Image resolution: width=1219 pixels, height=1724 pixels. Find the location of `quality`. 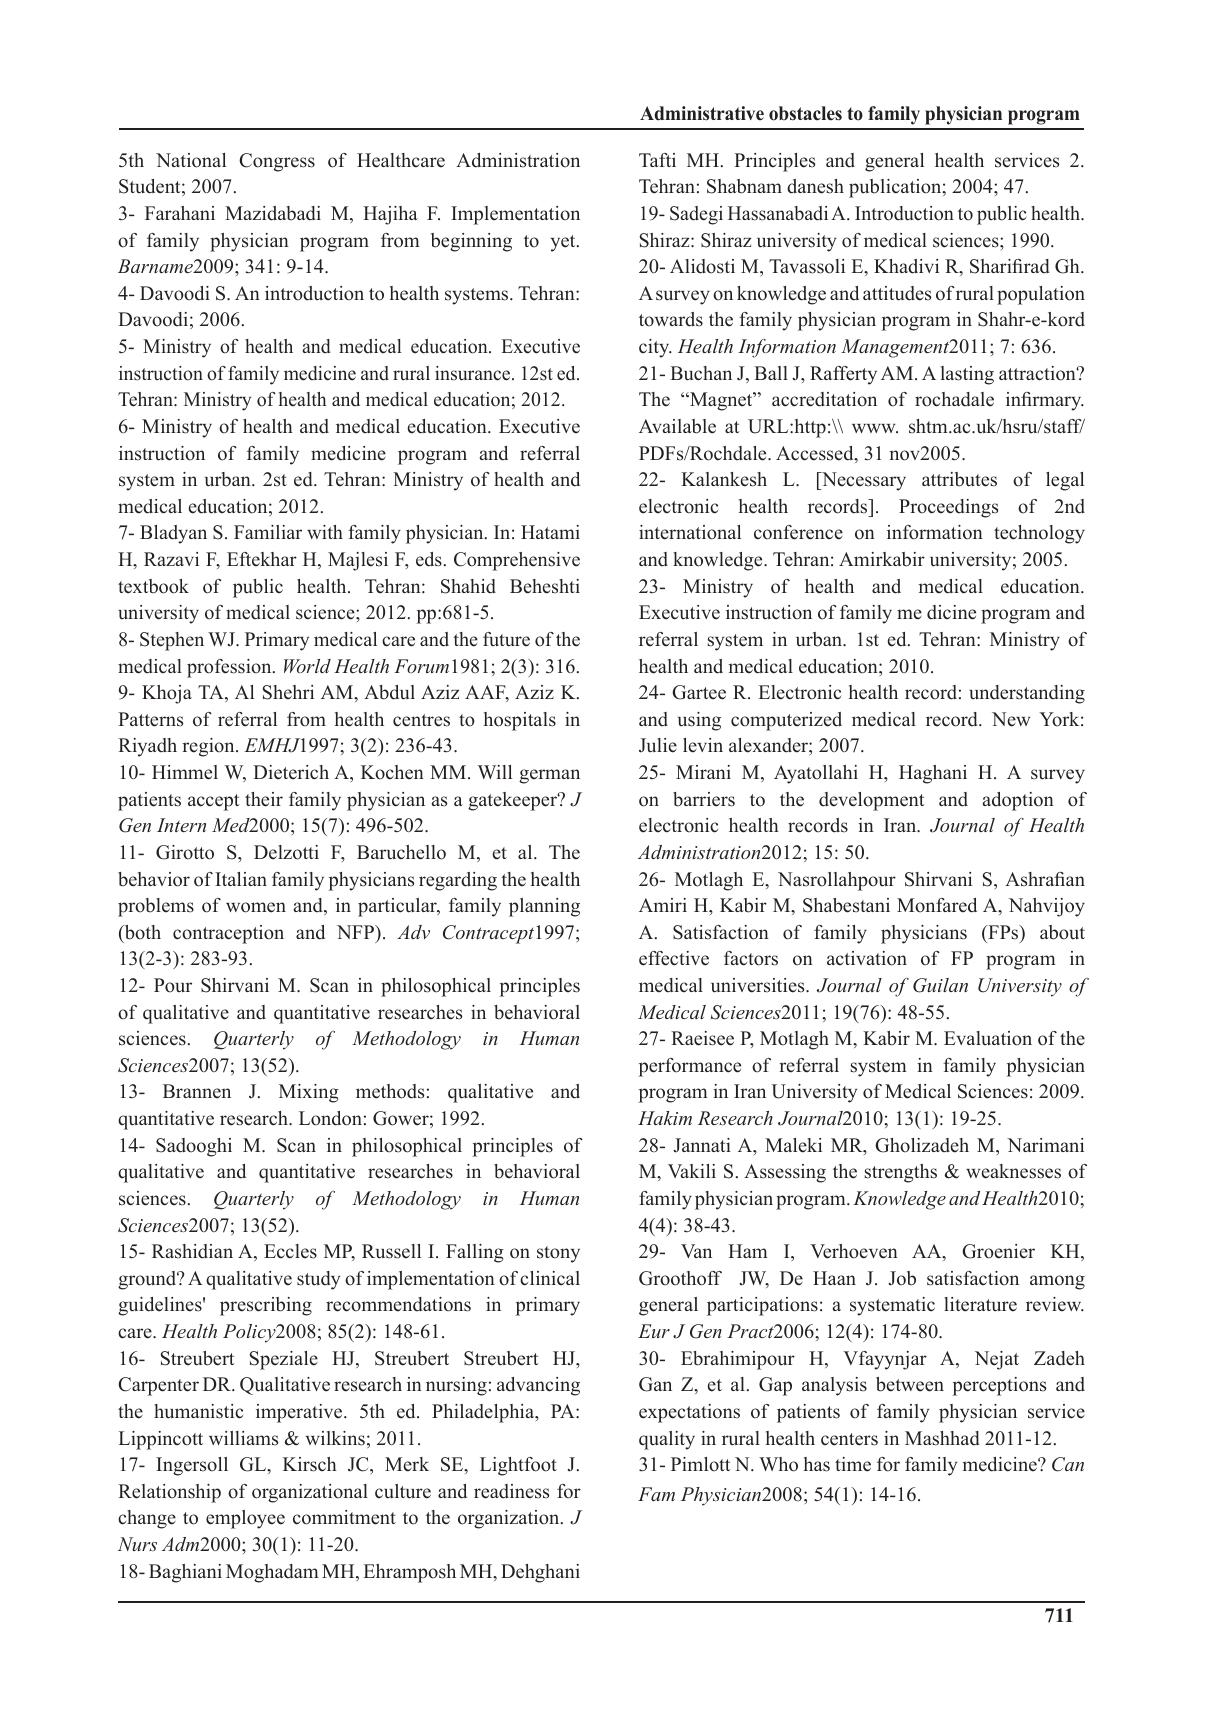

quality is located at coordinates (667, 1440).
